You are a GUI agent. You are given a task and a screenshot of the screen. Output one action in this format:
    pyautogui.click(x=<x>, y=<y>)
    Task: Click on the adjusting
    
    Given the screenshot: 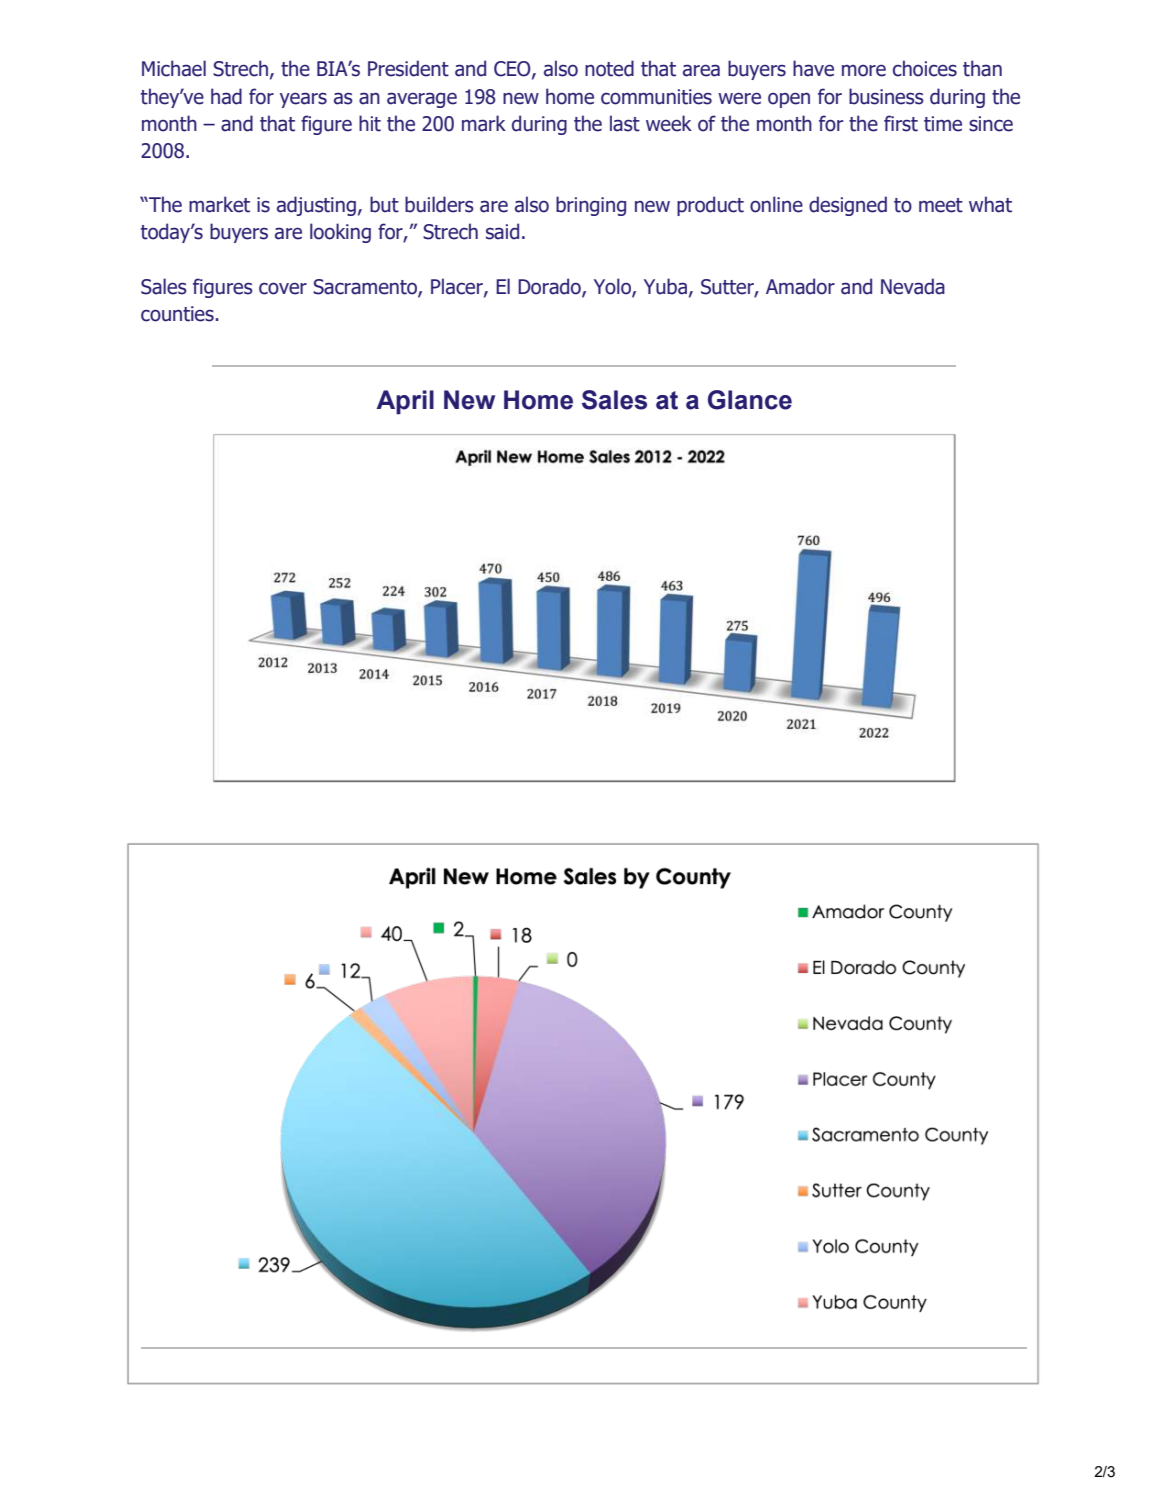 What is the action you would take?
    pyautogui.click(x=316, y=206)
